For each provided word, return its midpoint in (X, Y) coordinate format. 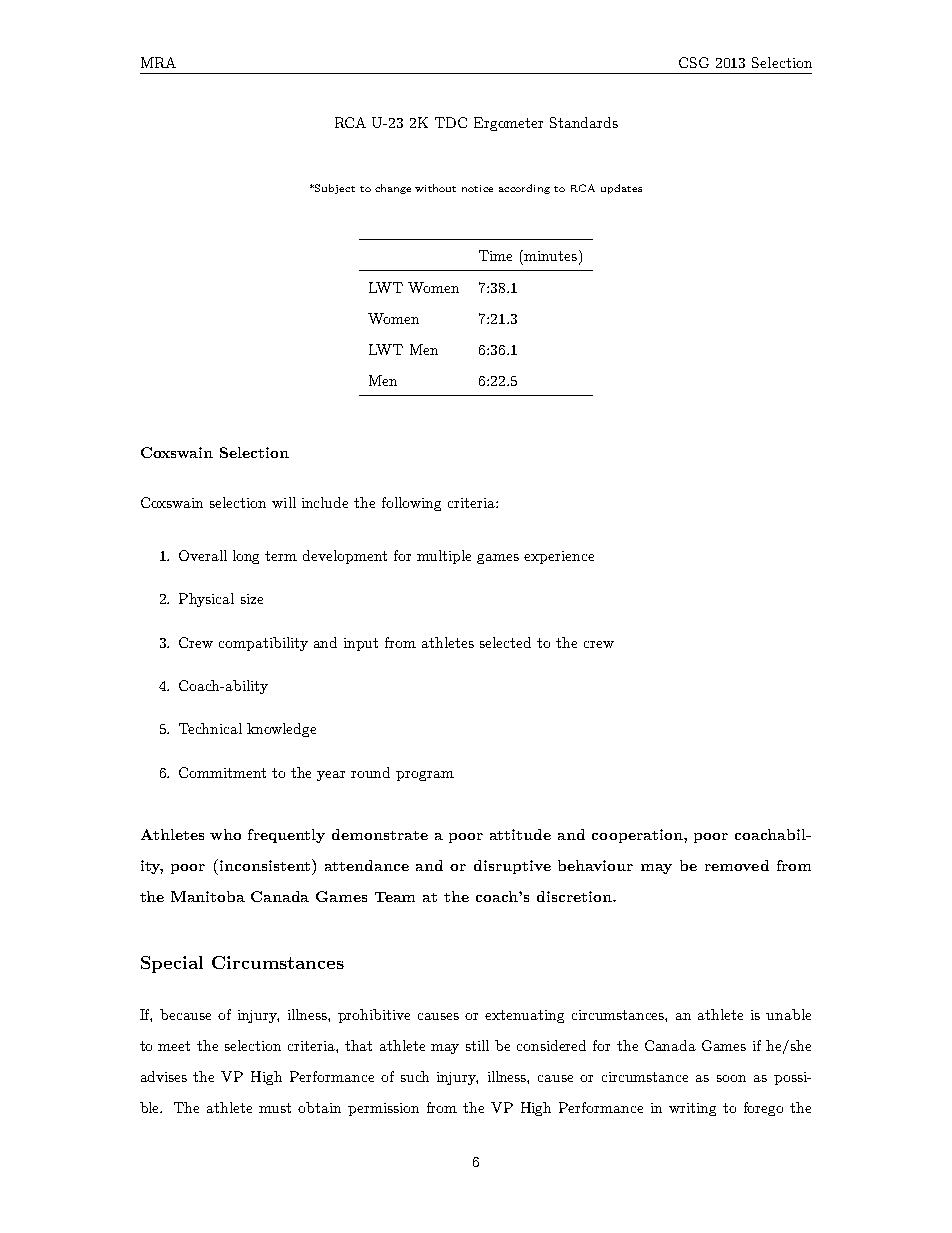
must (275, 1108)
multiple (444, 557)
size (252, 599)
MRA (158, 62)
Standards (584, 122)
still (477, 1045)
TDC (451, 122)
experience (559, 557)
